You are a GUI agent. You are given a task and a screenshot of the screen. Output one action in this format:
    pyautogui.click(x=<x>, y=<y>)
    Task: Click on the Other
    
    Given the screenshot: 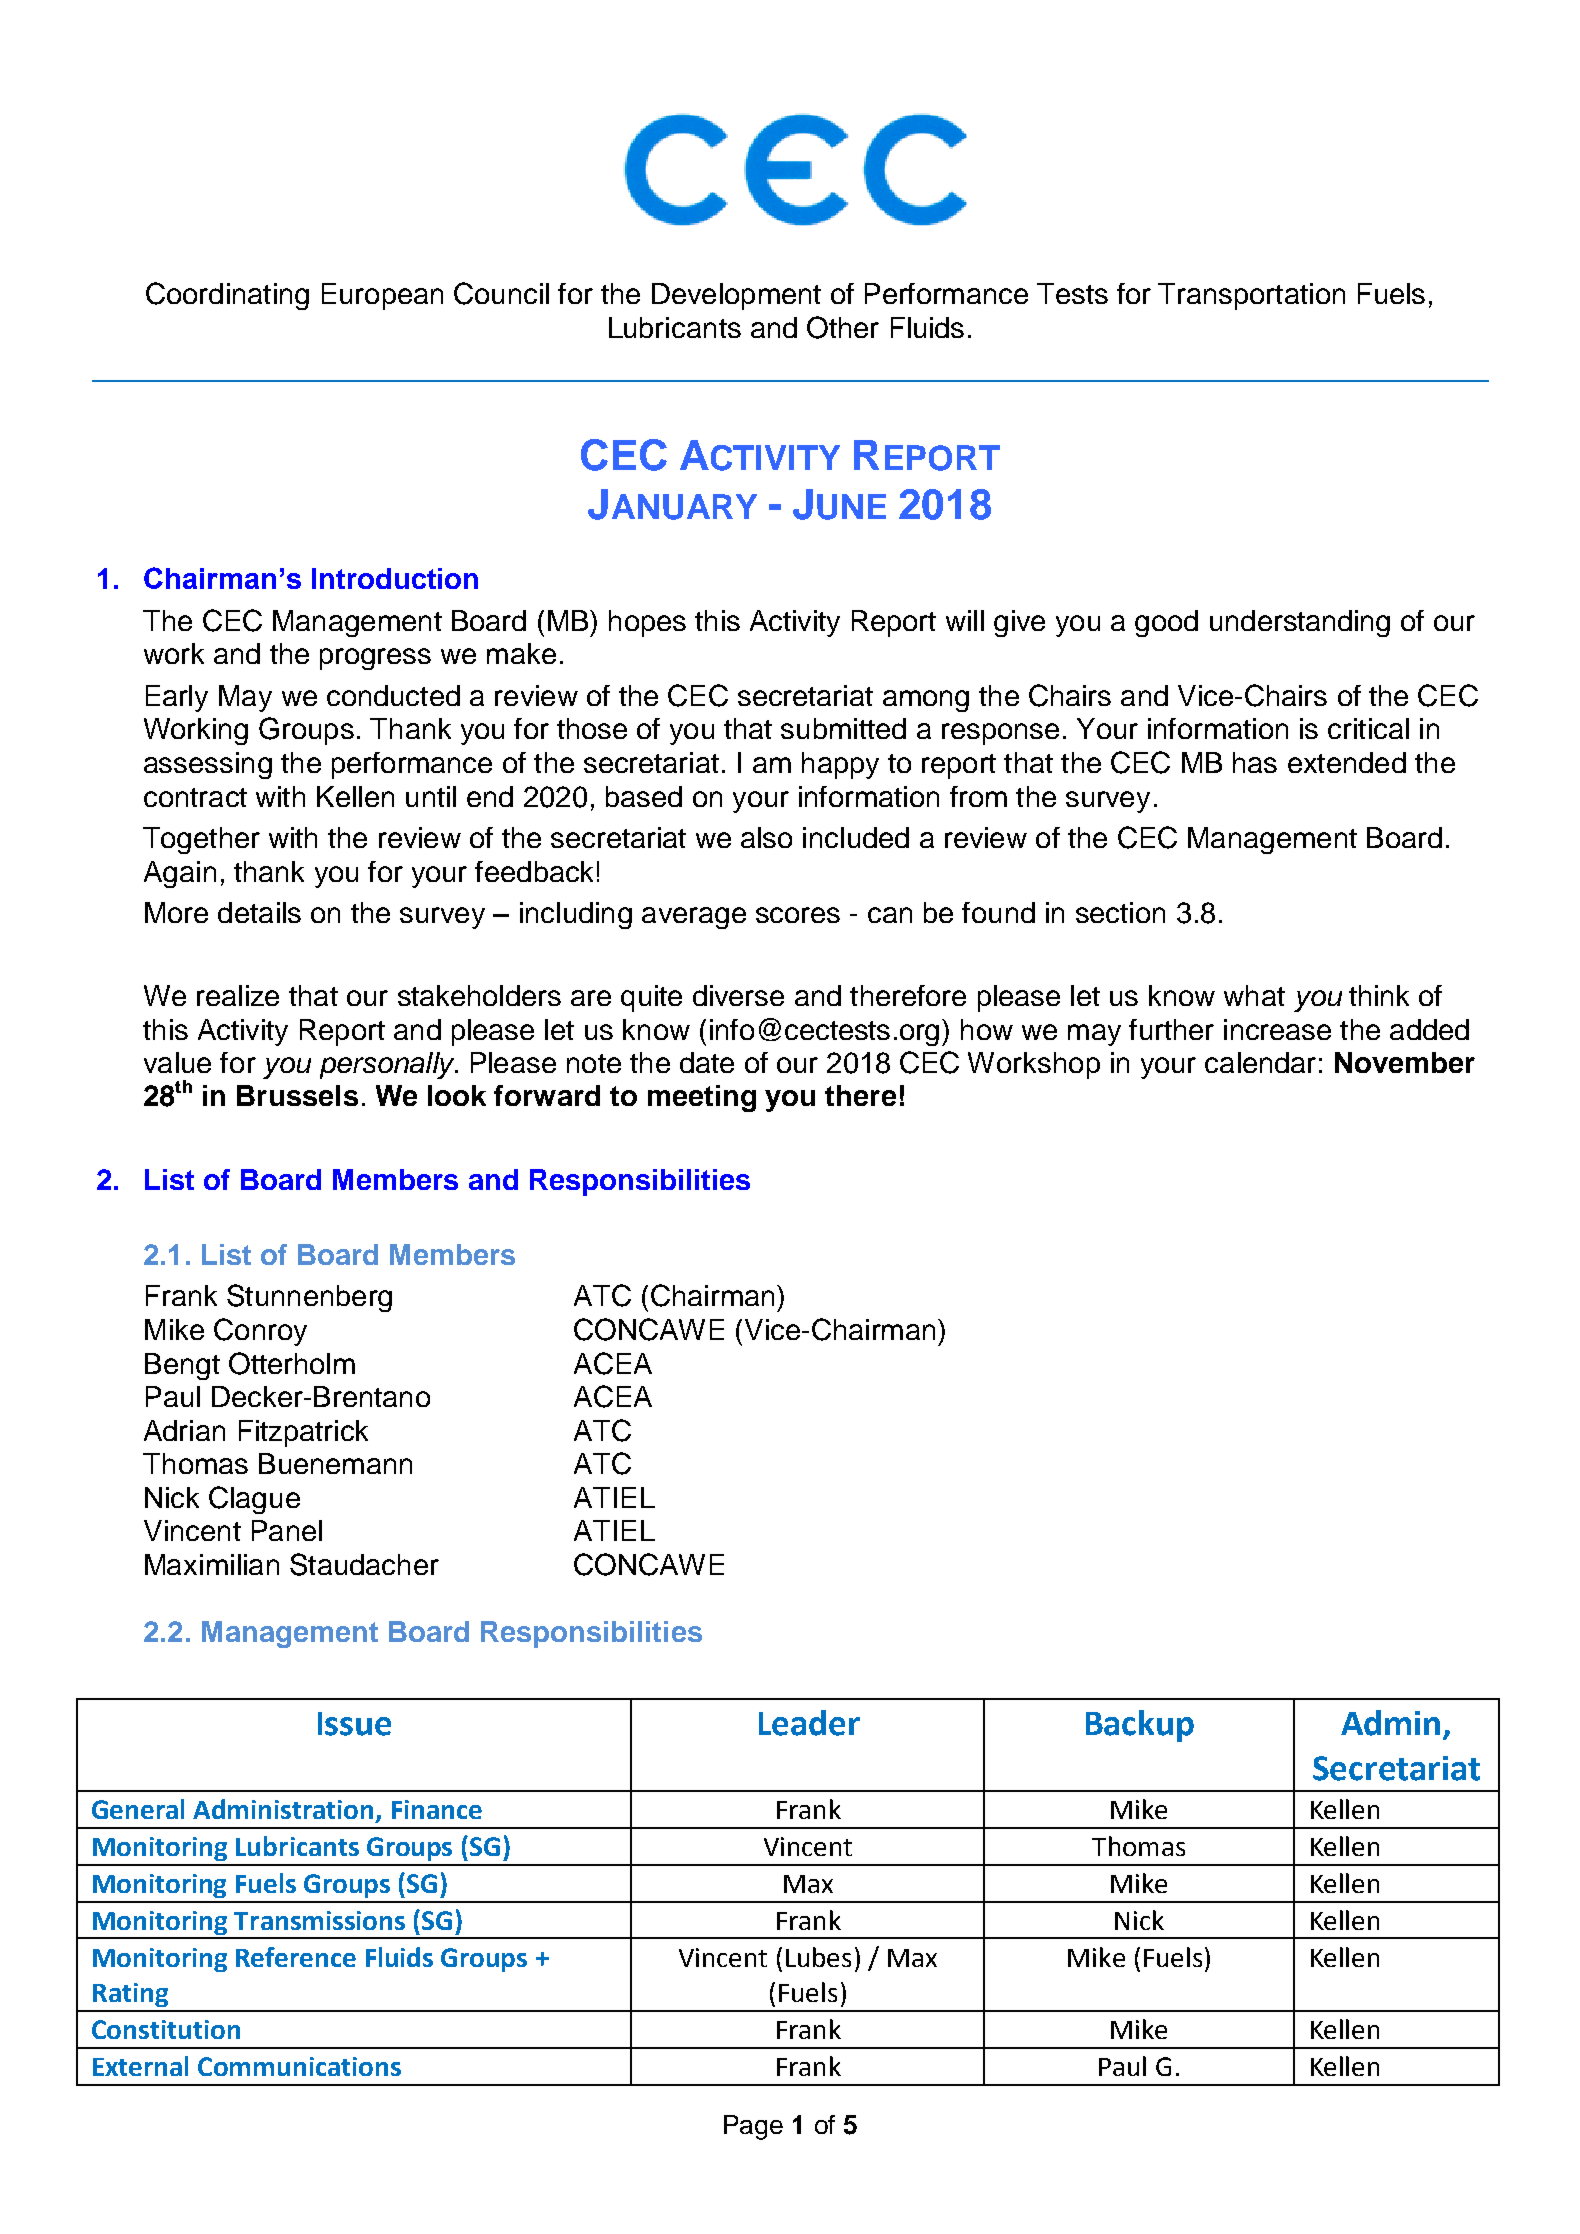 What is the action you would take?
    pyautogui.click(x=843, y=327)
